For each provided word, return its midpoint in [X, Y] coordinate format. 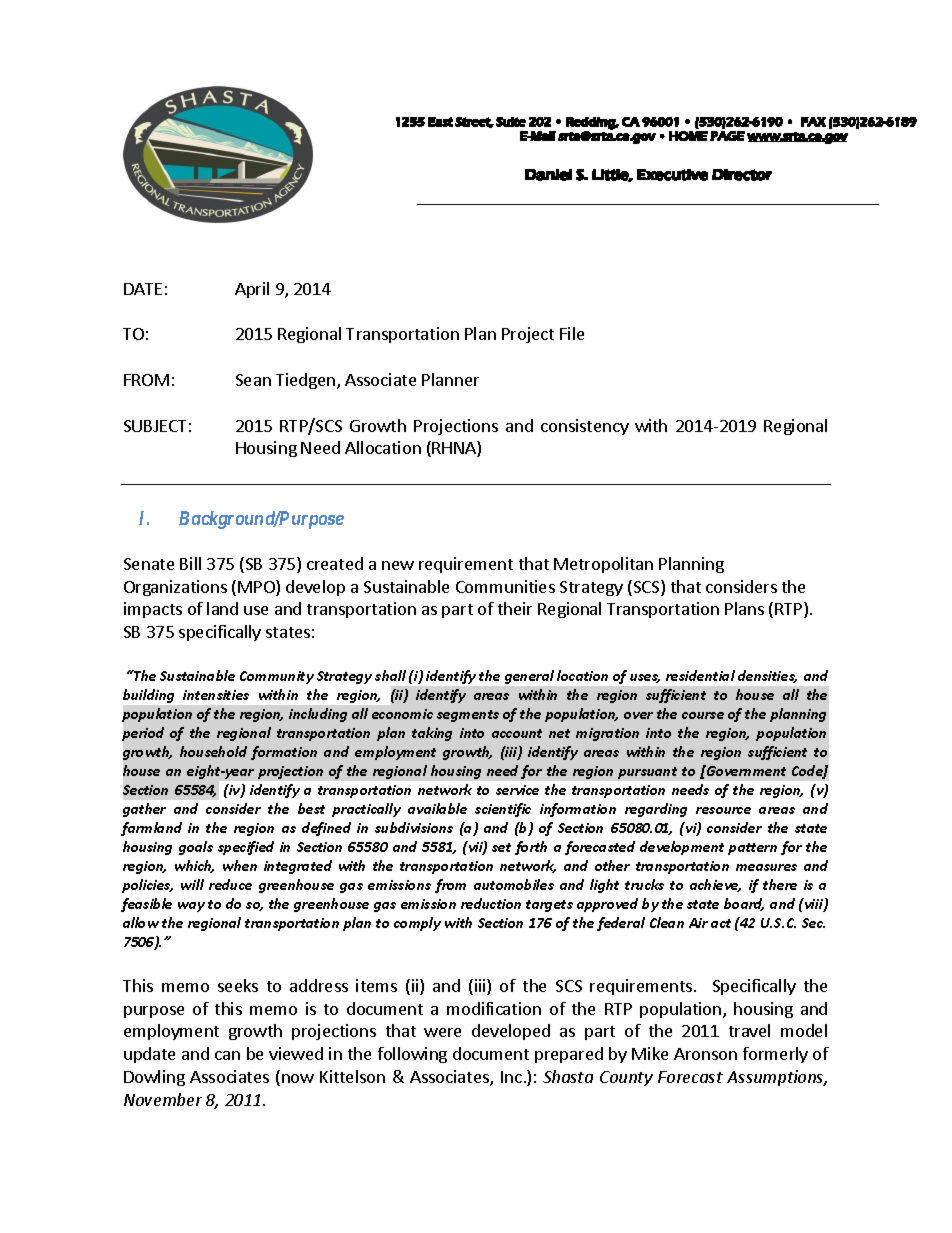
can [227, 1055]
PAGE [727, 136]
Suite [511, 122]
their [515, 608]
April [252, 290]
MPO [257, 588]
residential [700, 675]
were [442, 1032]
